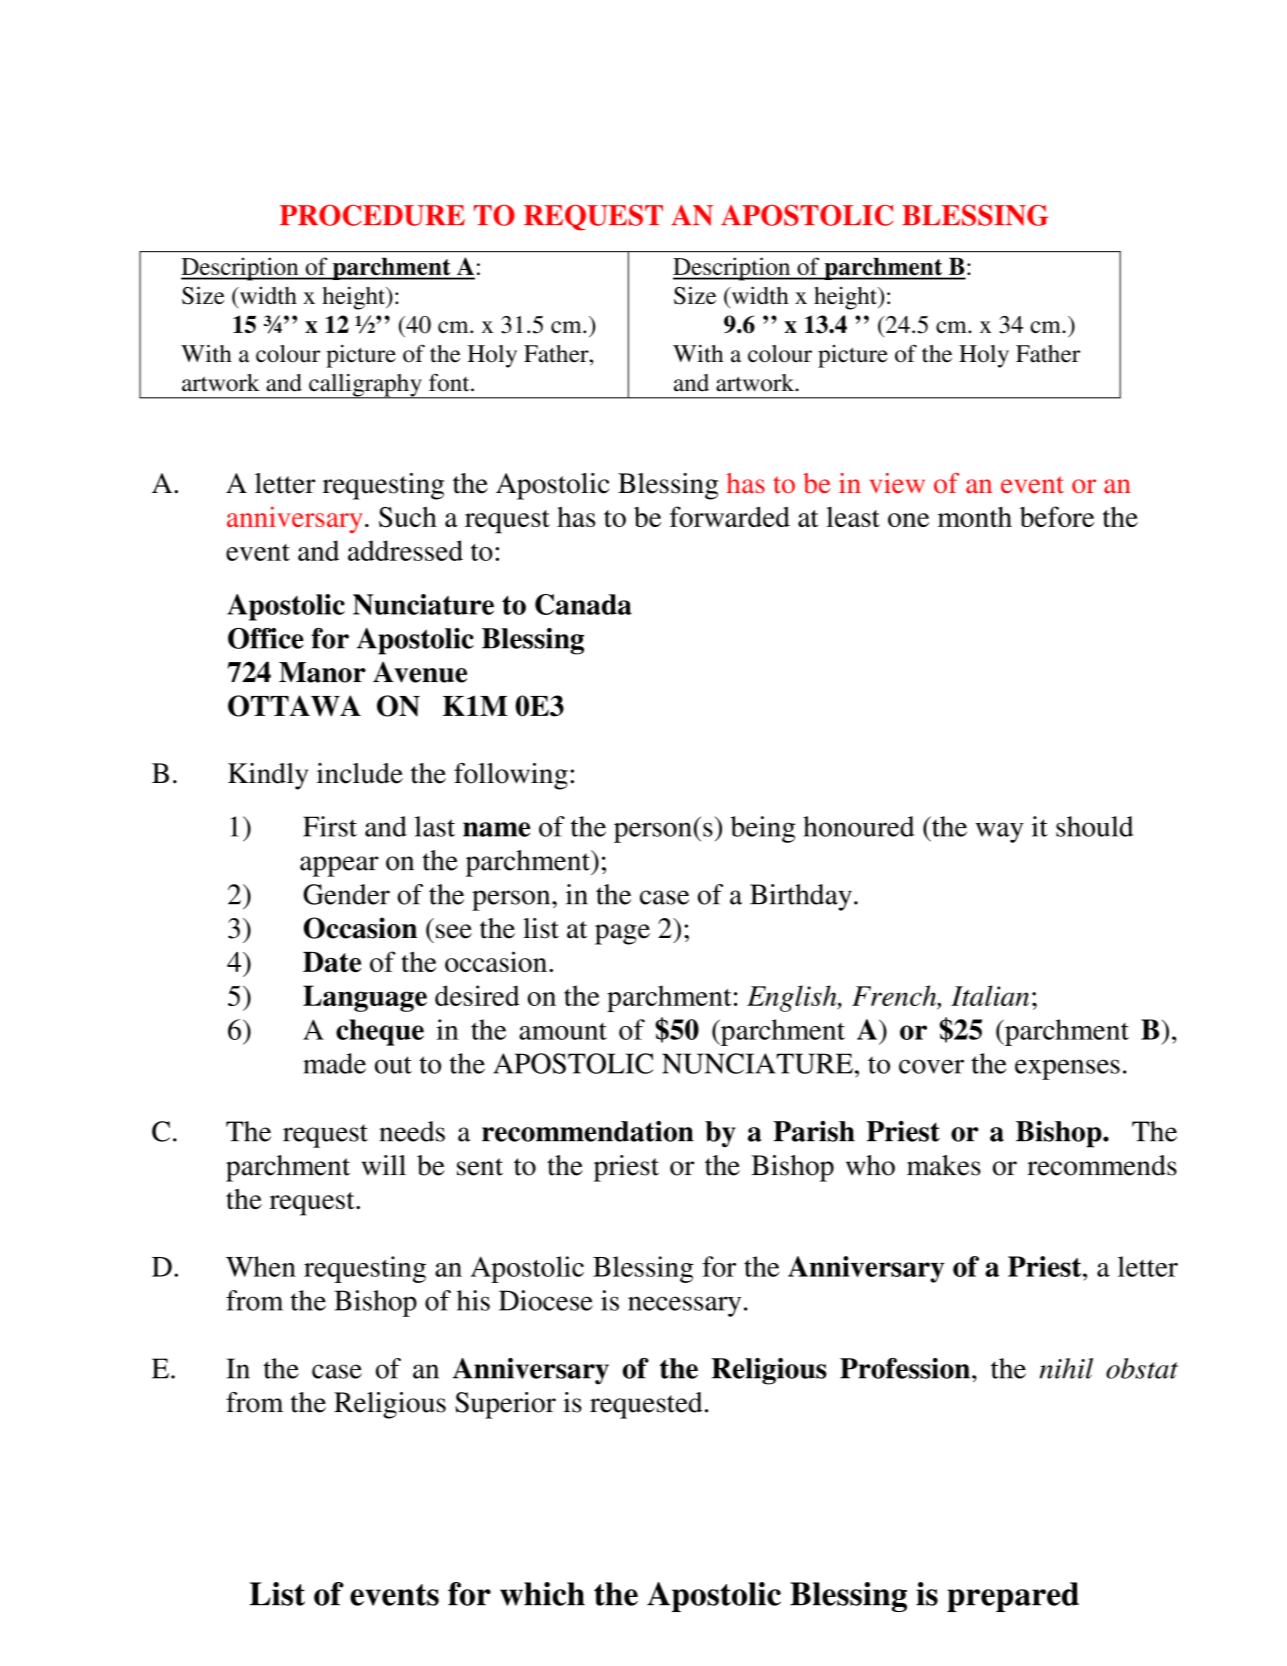  What do you see at coordinates (346, 894) in the screenshot?
I see `Gender` at bounding box center [346, 894].
